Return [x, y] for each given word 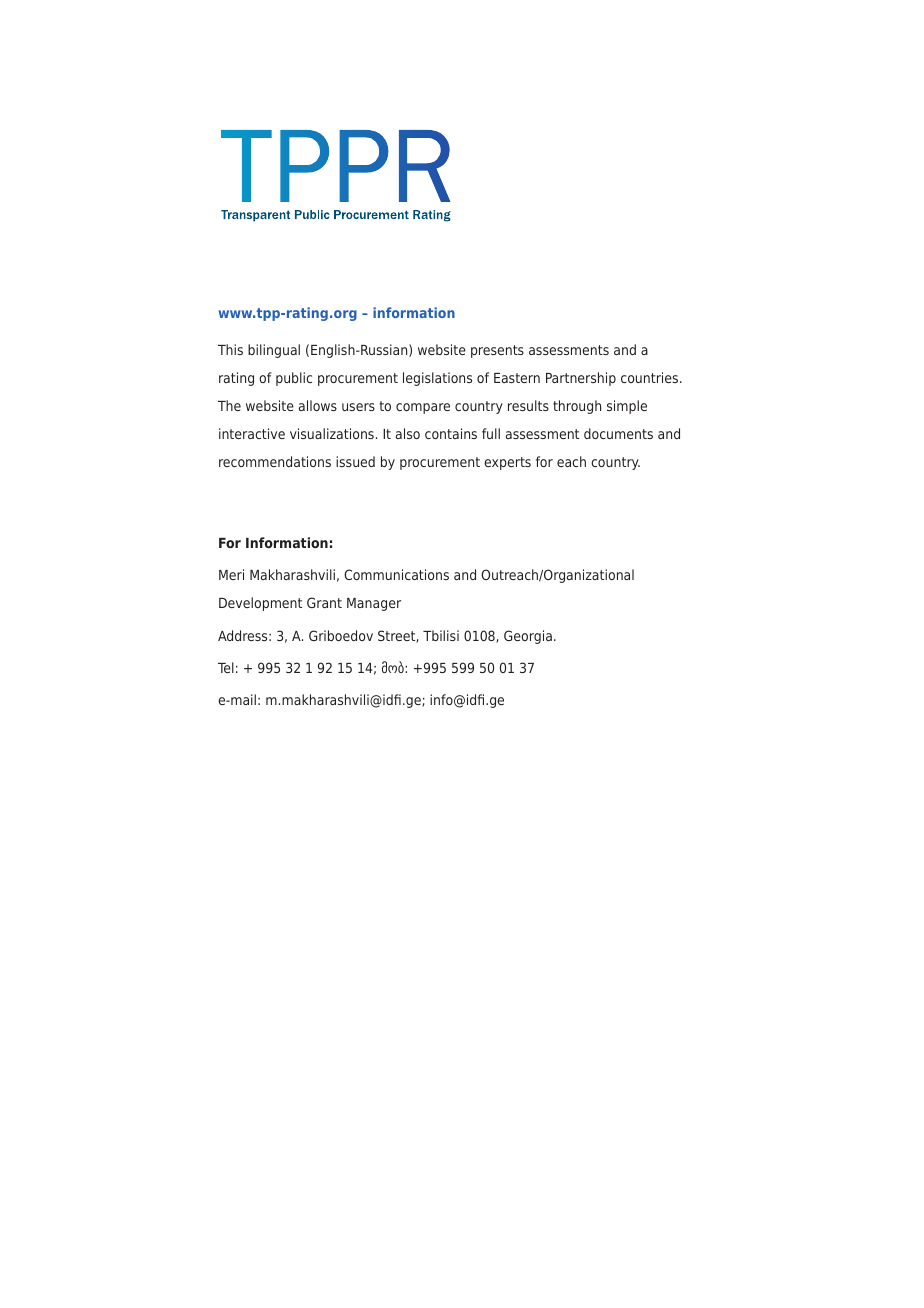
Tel [226, 667]
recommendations [275, 461]
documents [618, 433]
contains [451, 433]
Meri [231, 574]
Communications [396, 574]
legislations [437, 379]
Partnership [581, 379]
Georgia [528, 637]
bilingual [274, 351]
